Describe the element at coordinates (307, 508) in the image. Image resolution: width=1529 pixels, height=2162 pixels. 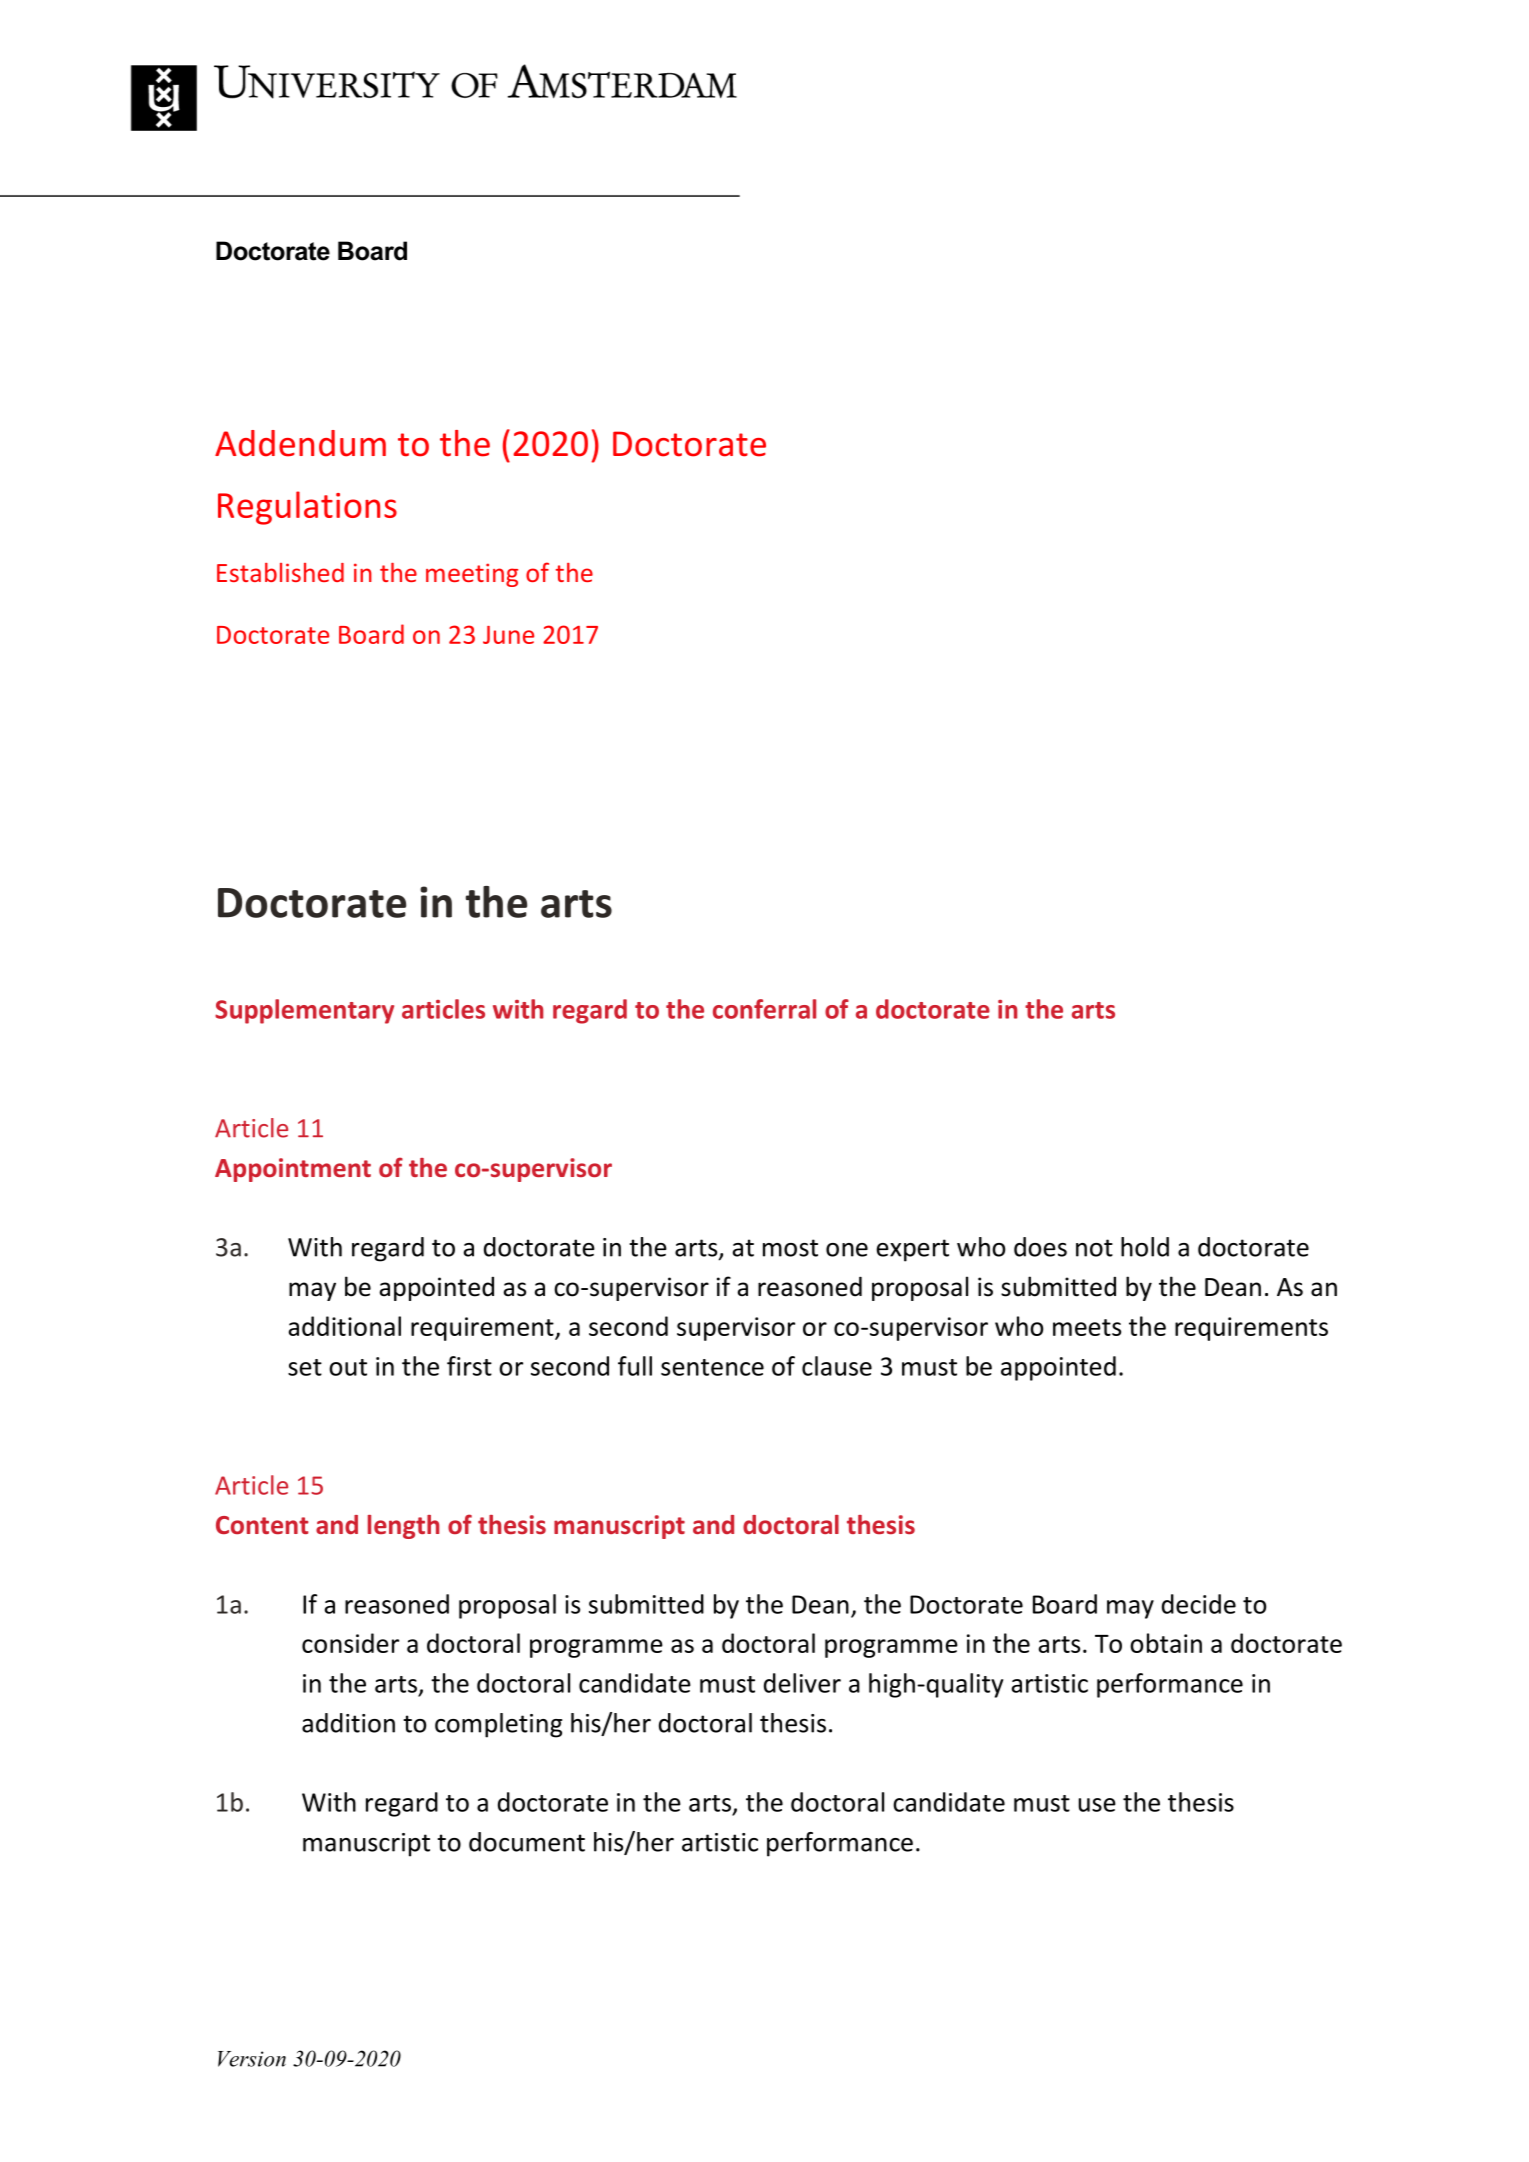
I see `Regulations` at that location.
